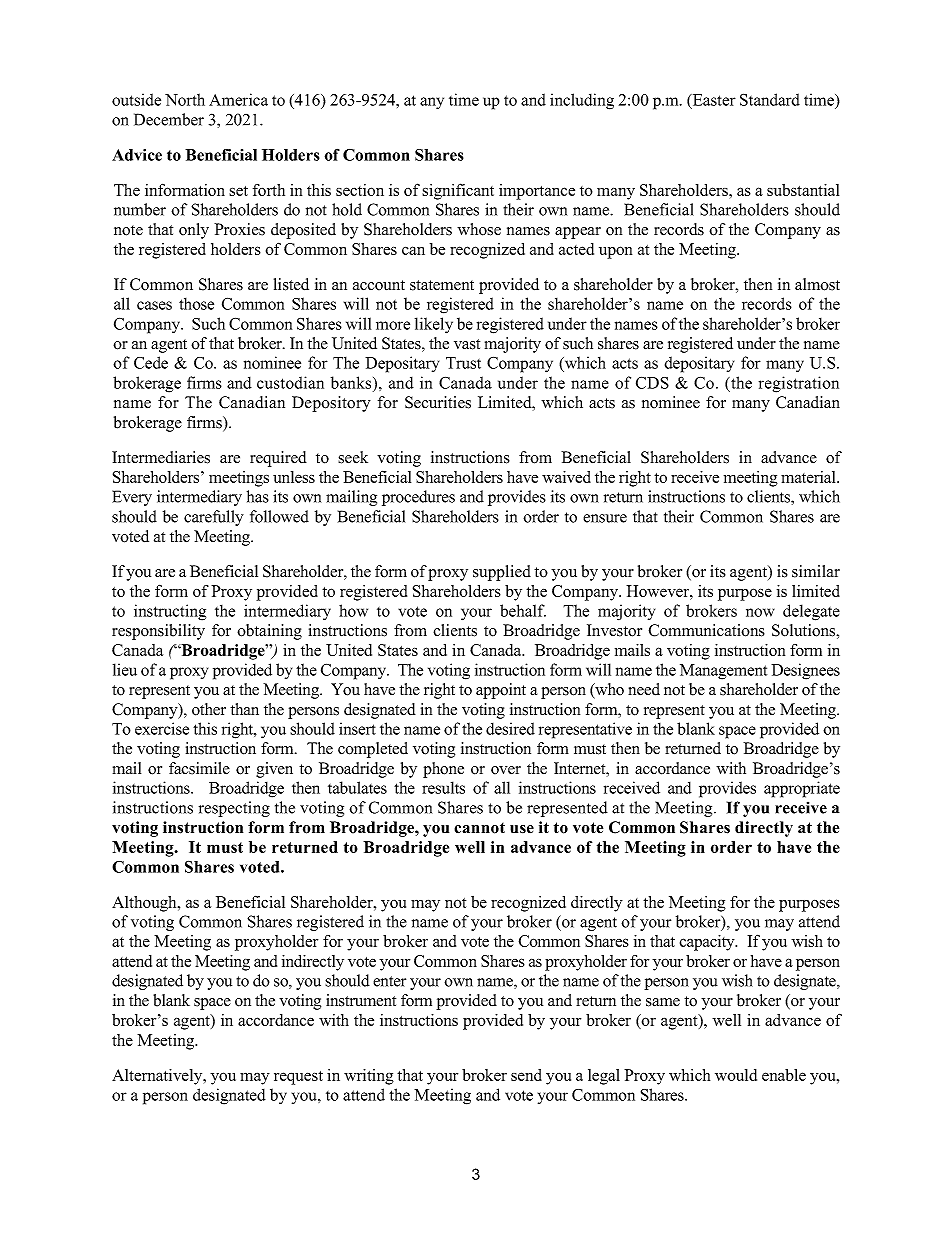 This screenshot has height=1233, width=952. Describe the element at coordinates (713, 100) in the screenshot. I see `Easter` at that location.
